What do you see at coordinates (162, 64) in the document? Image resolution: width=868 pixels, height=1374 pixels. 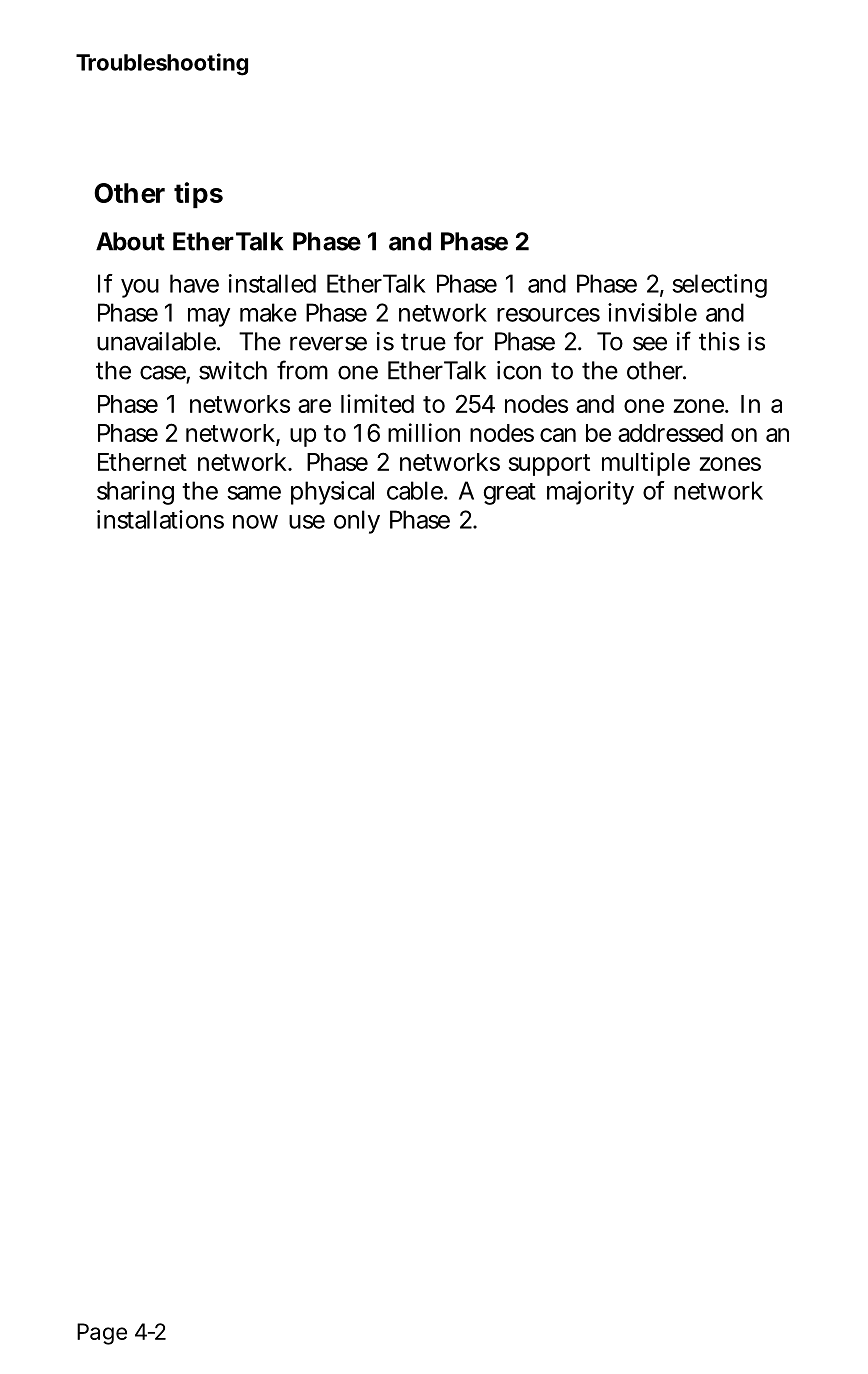 I see `Troubleshooting` at bounding box center [162, 64].
